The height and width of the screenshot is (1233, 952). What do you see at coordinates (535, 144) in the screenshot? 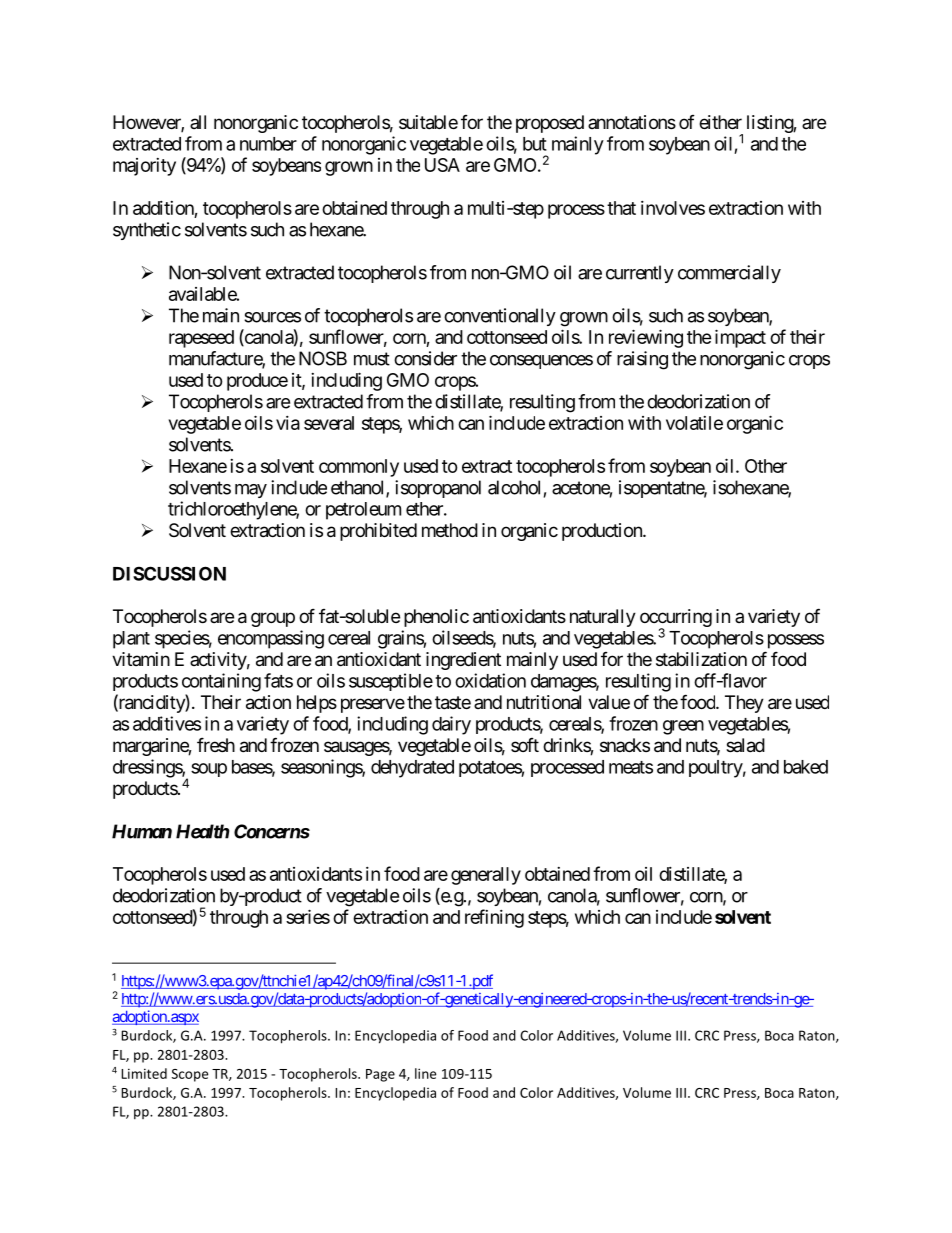
I see `but` at bounding box center [535, 144].
